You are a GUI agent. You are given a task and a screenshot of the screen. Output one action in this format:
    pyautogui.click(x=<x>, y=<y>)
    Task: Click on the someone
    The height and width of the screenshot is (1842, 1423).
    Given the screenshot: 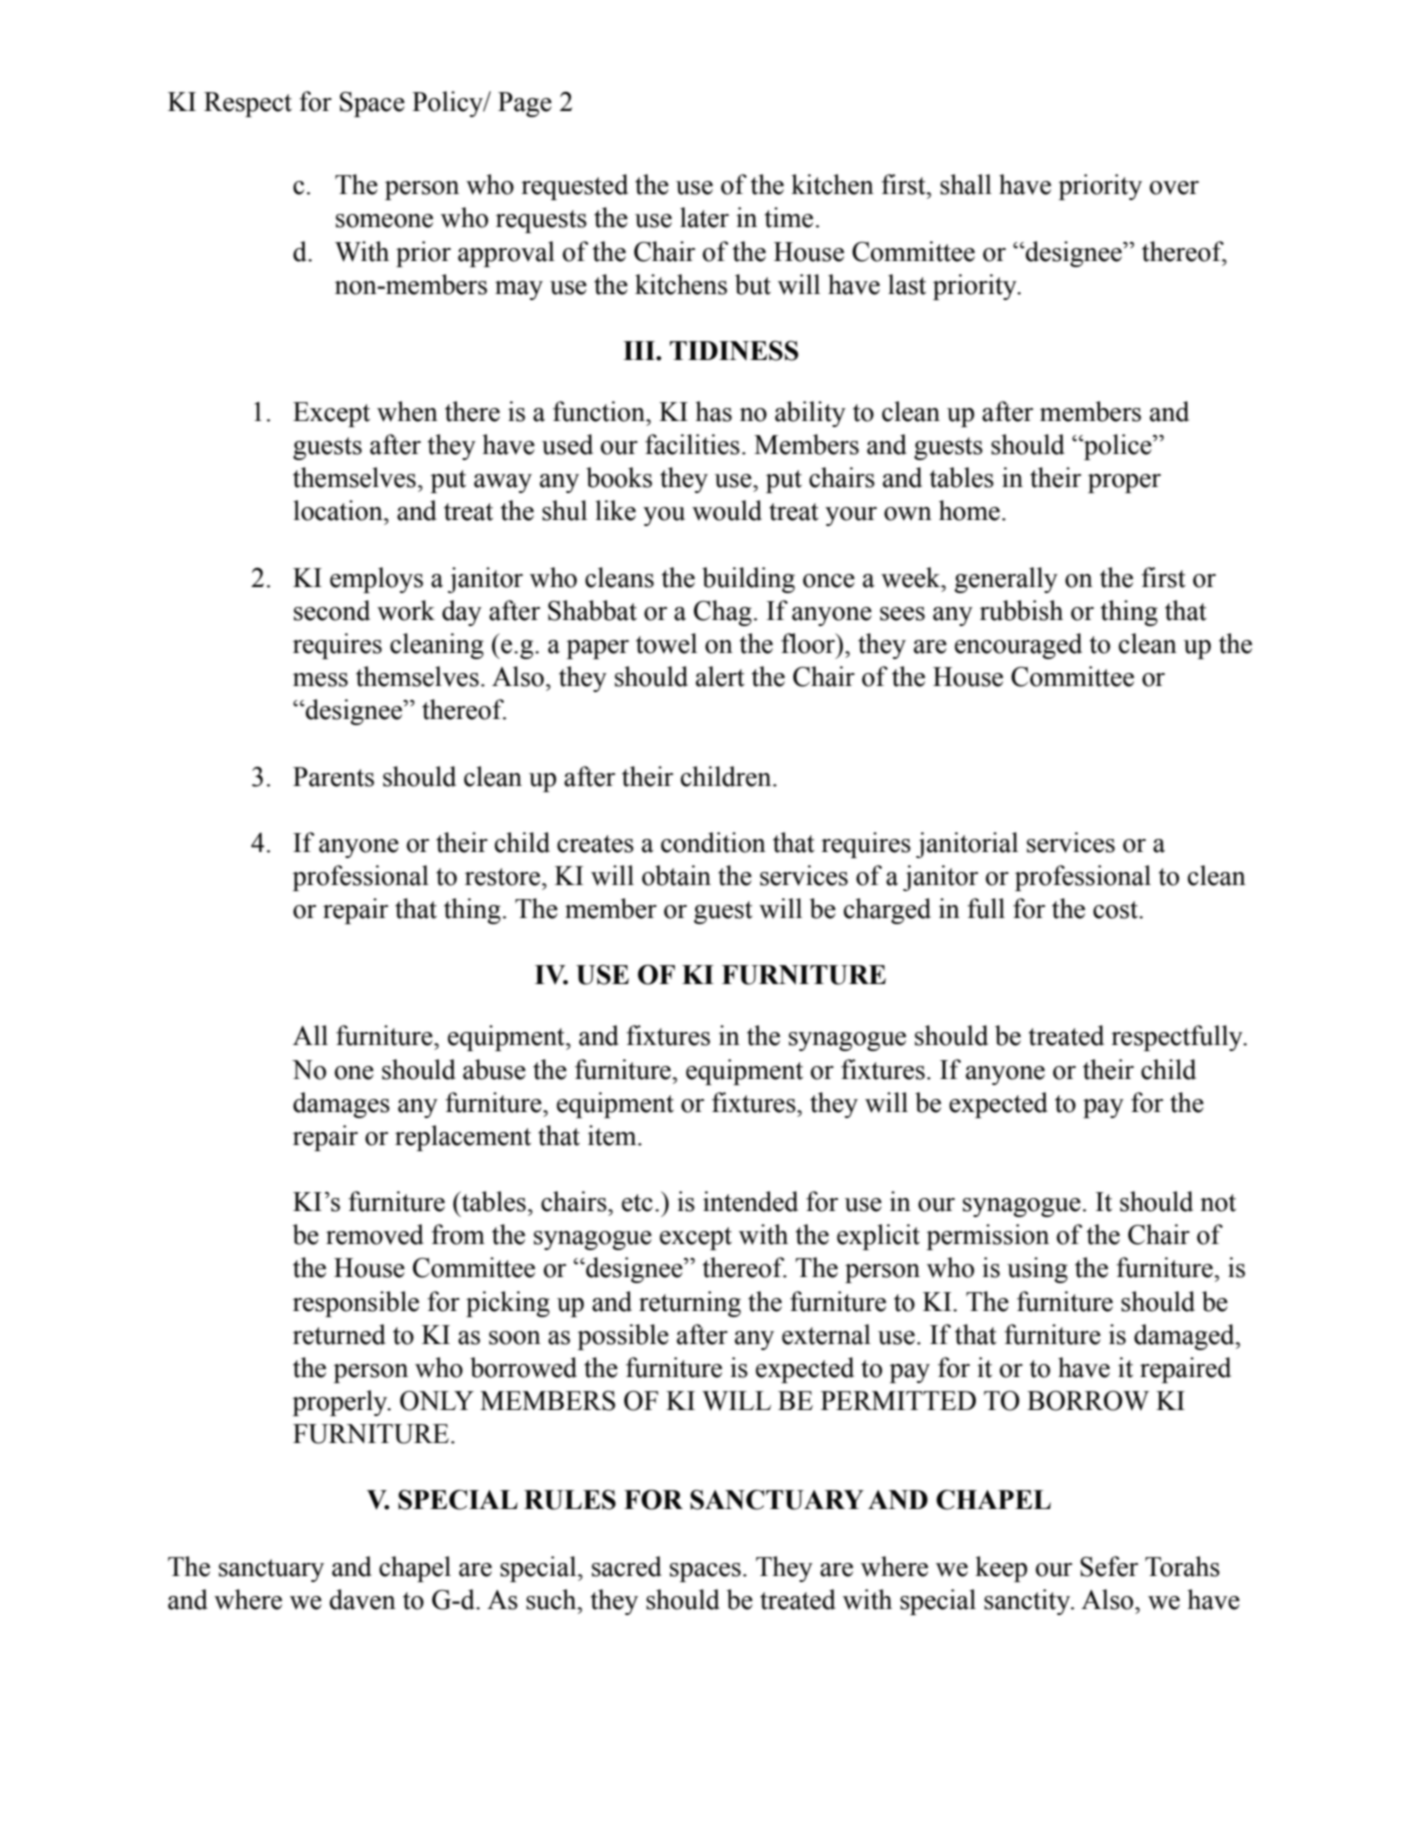 What is the action you would take?
    pyautogui.click(x=384, y=221)
